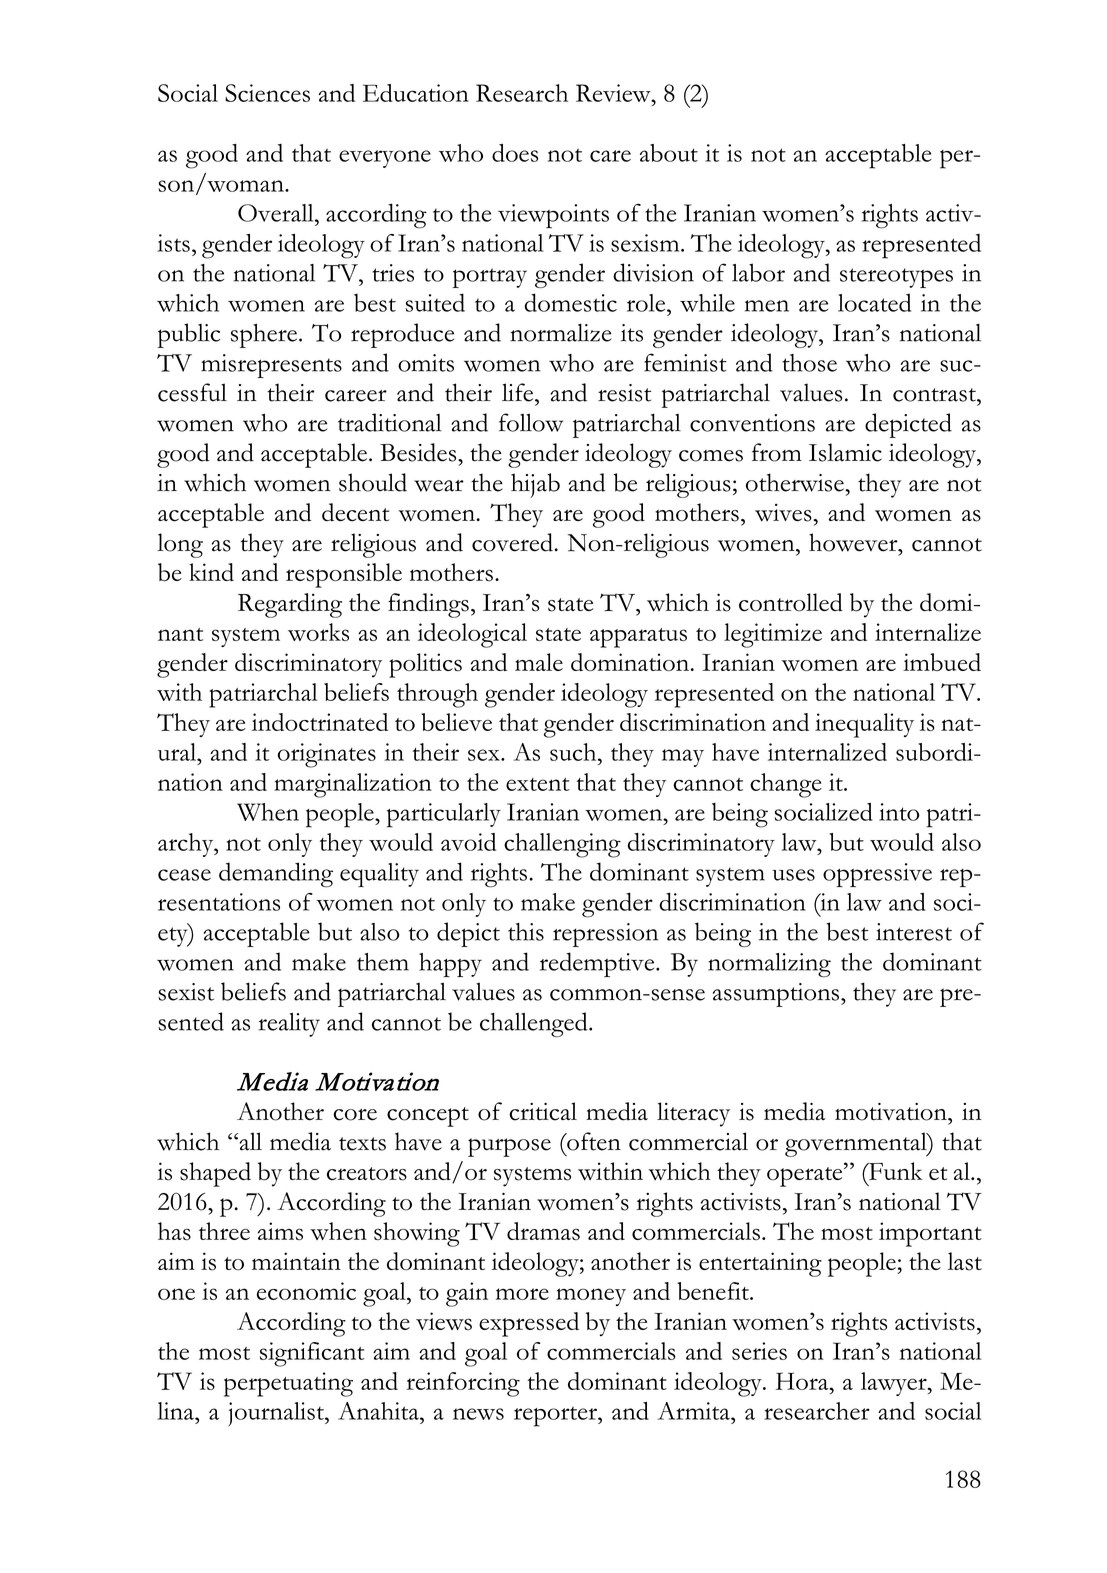 This document has width=1107, height=1573. Describe the element at coordinates (276, 874) in the document. I see `demanding` at that location.
